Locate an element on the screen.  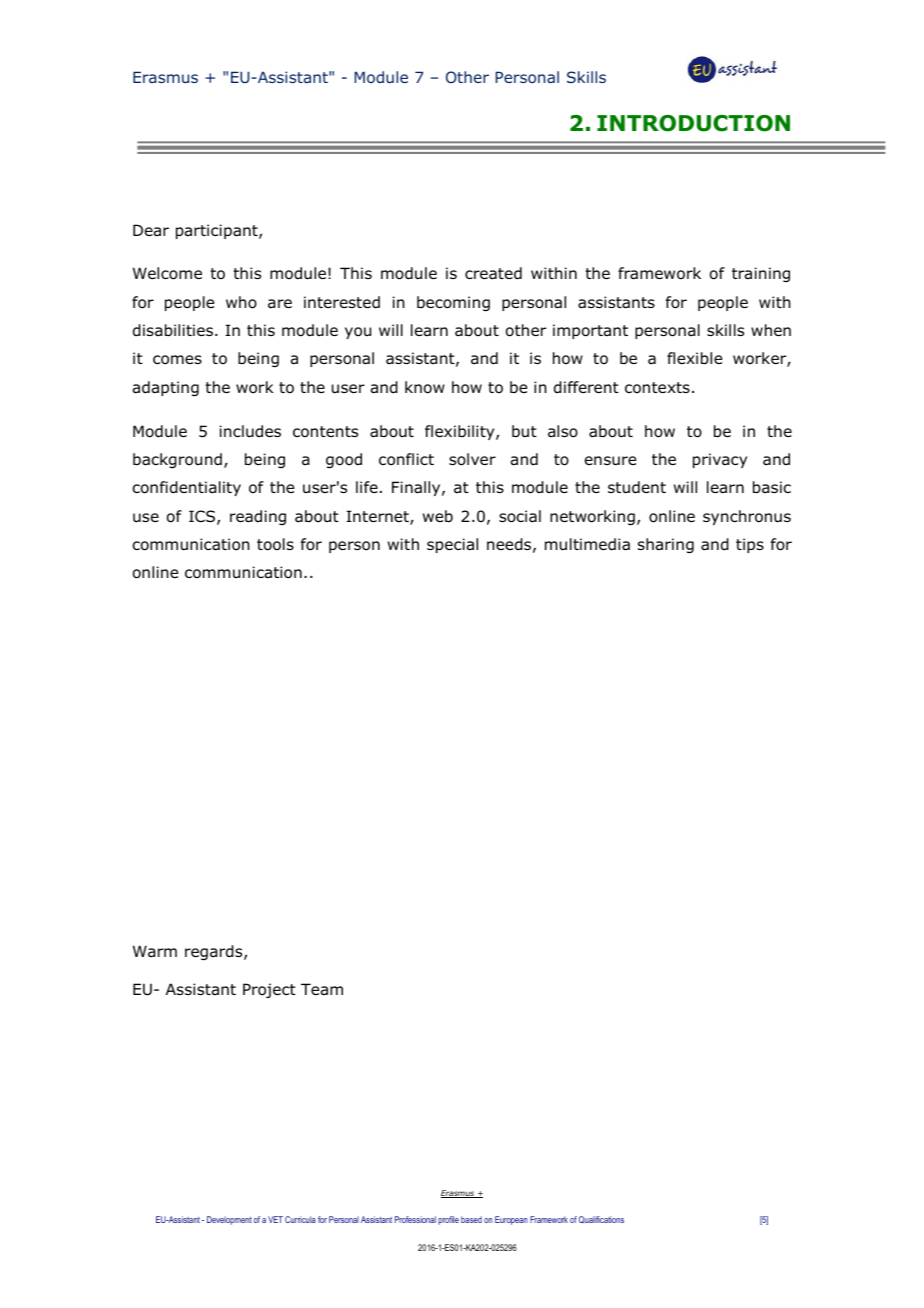
participant is located at coordinates (218, 231).
